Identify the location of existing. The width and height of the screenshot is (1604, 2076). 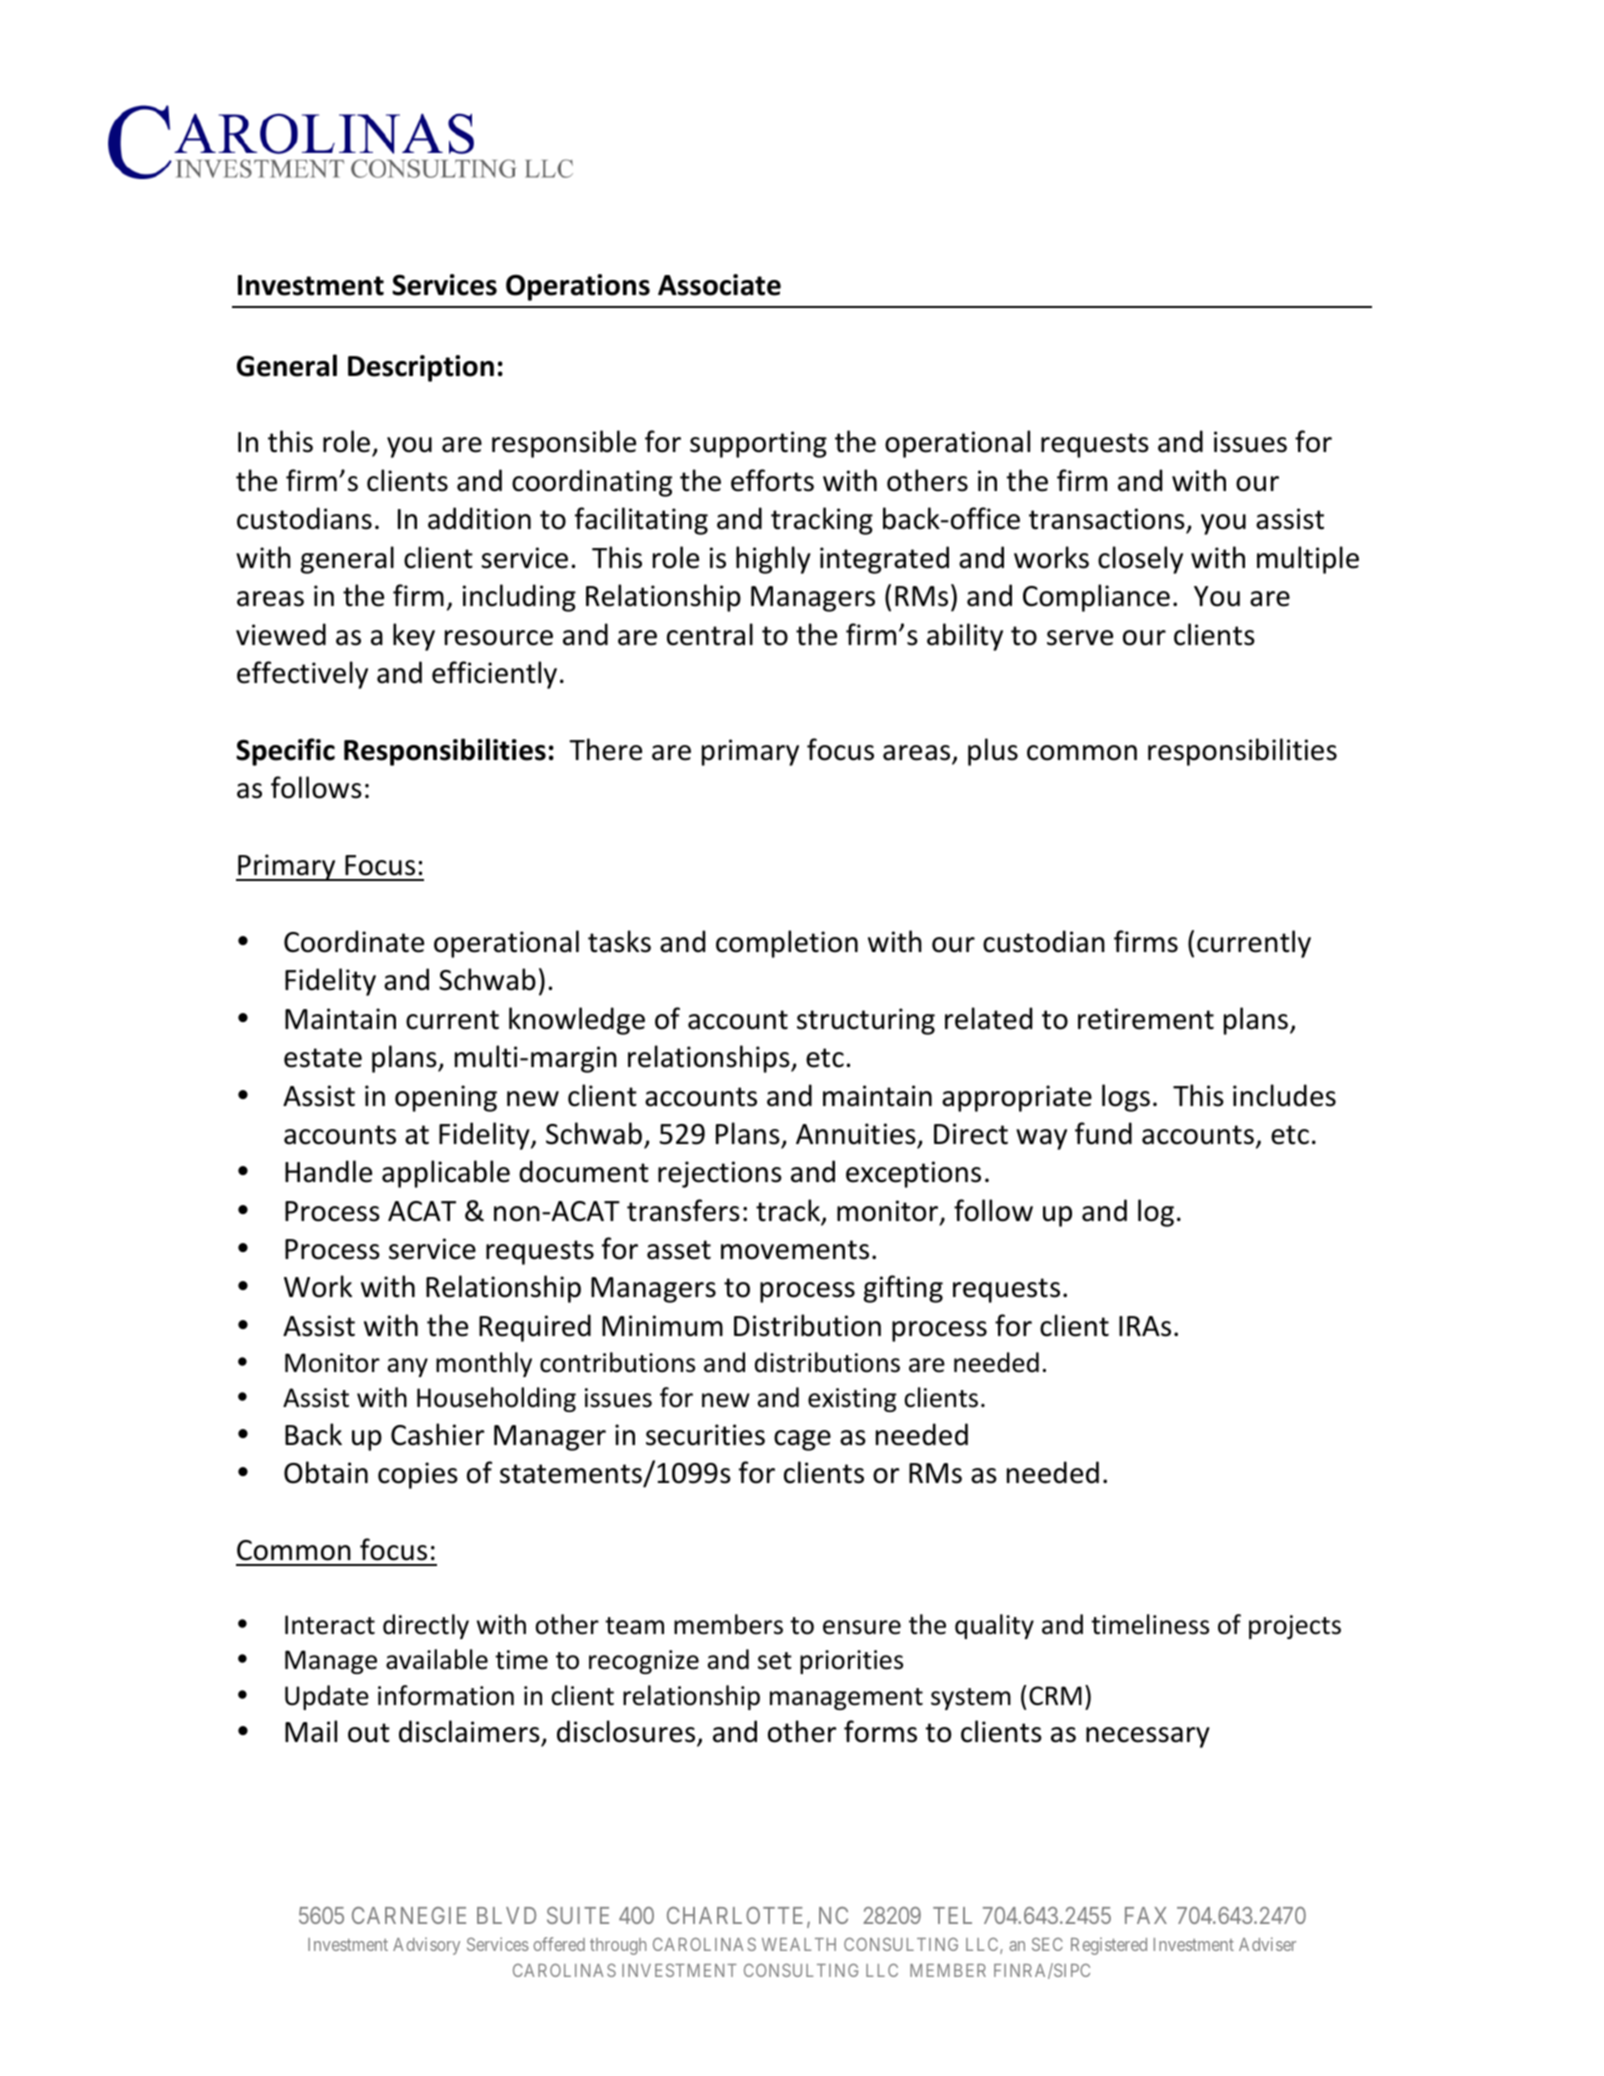
(852, 1400).
